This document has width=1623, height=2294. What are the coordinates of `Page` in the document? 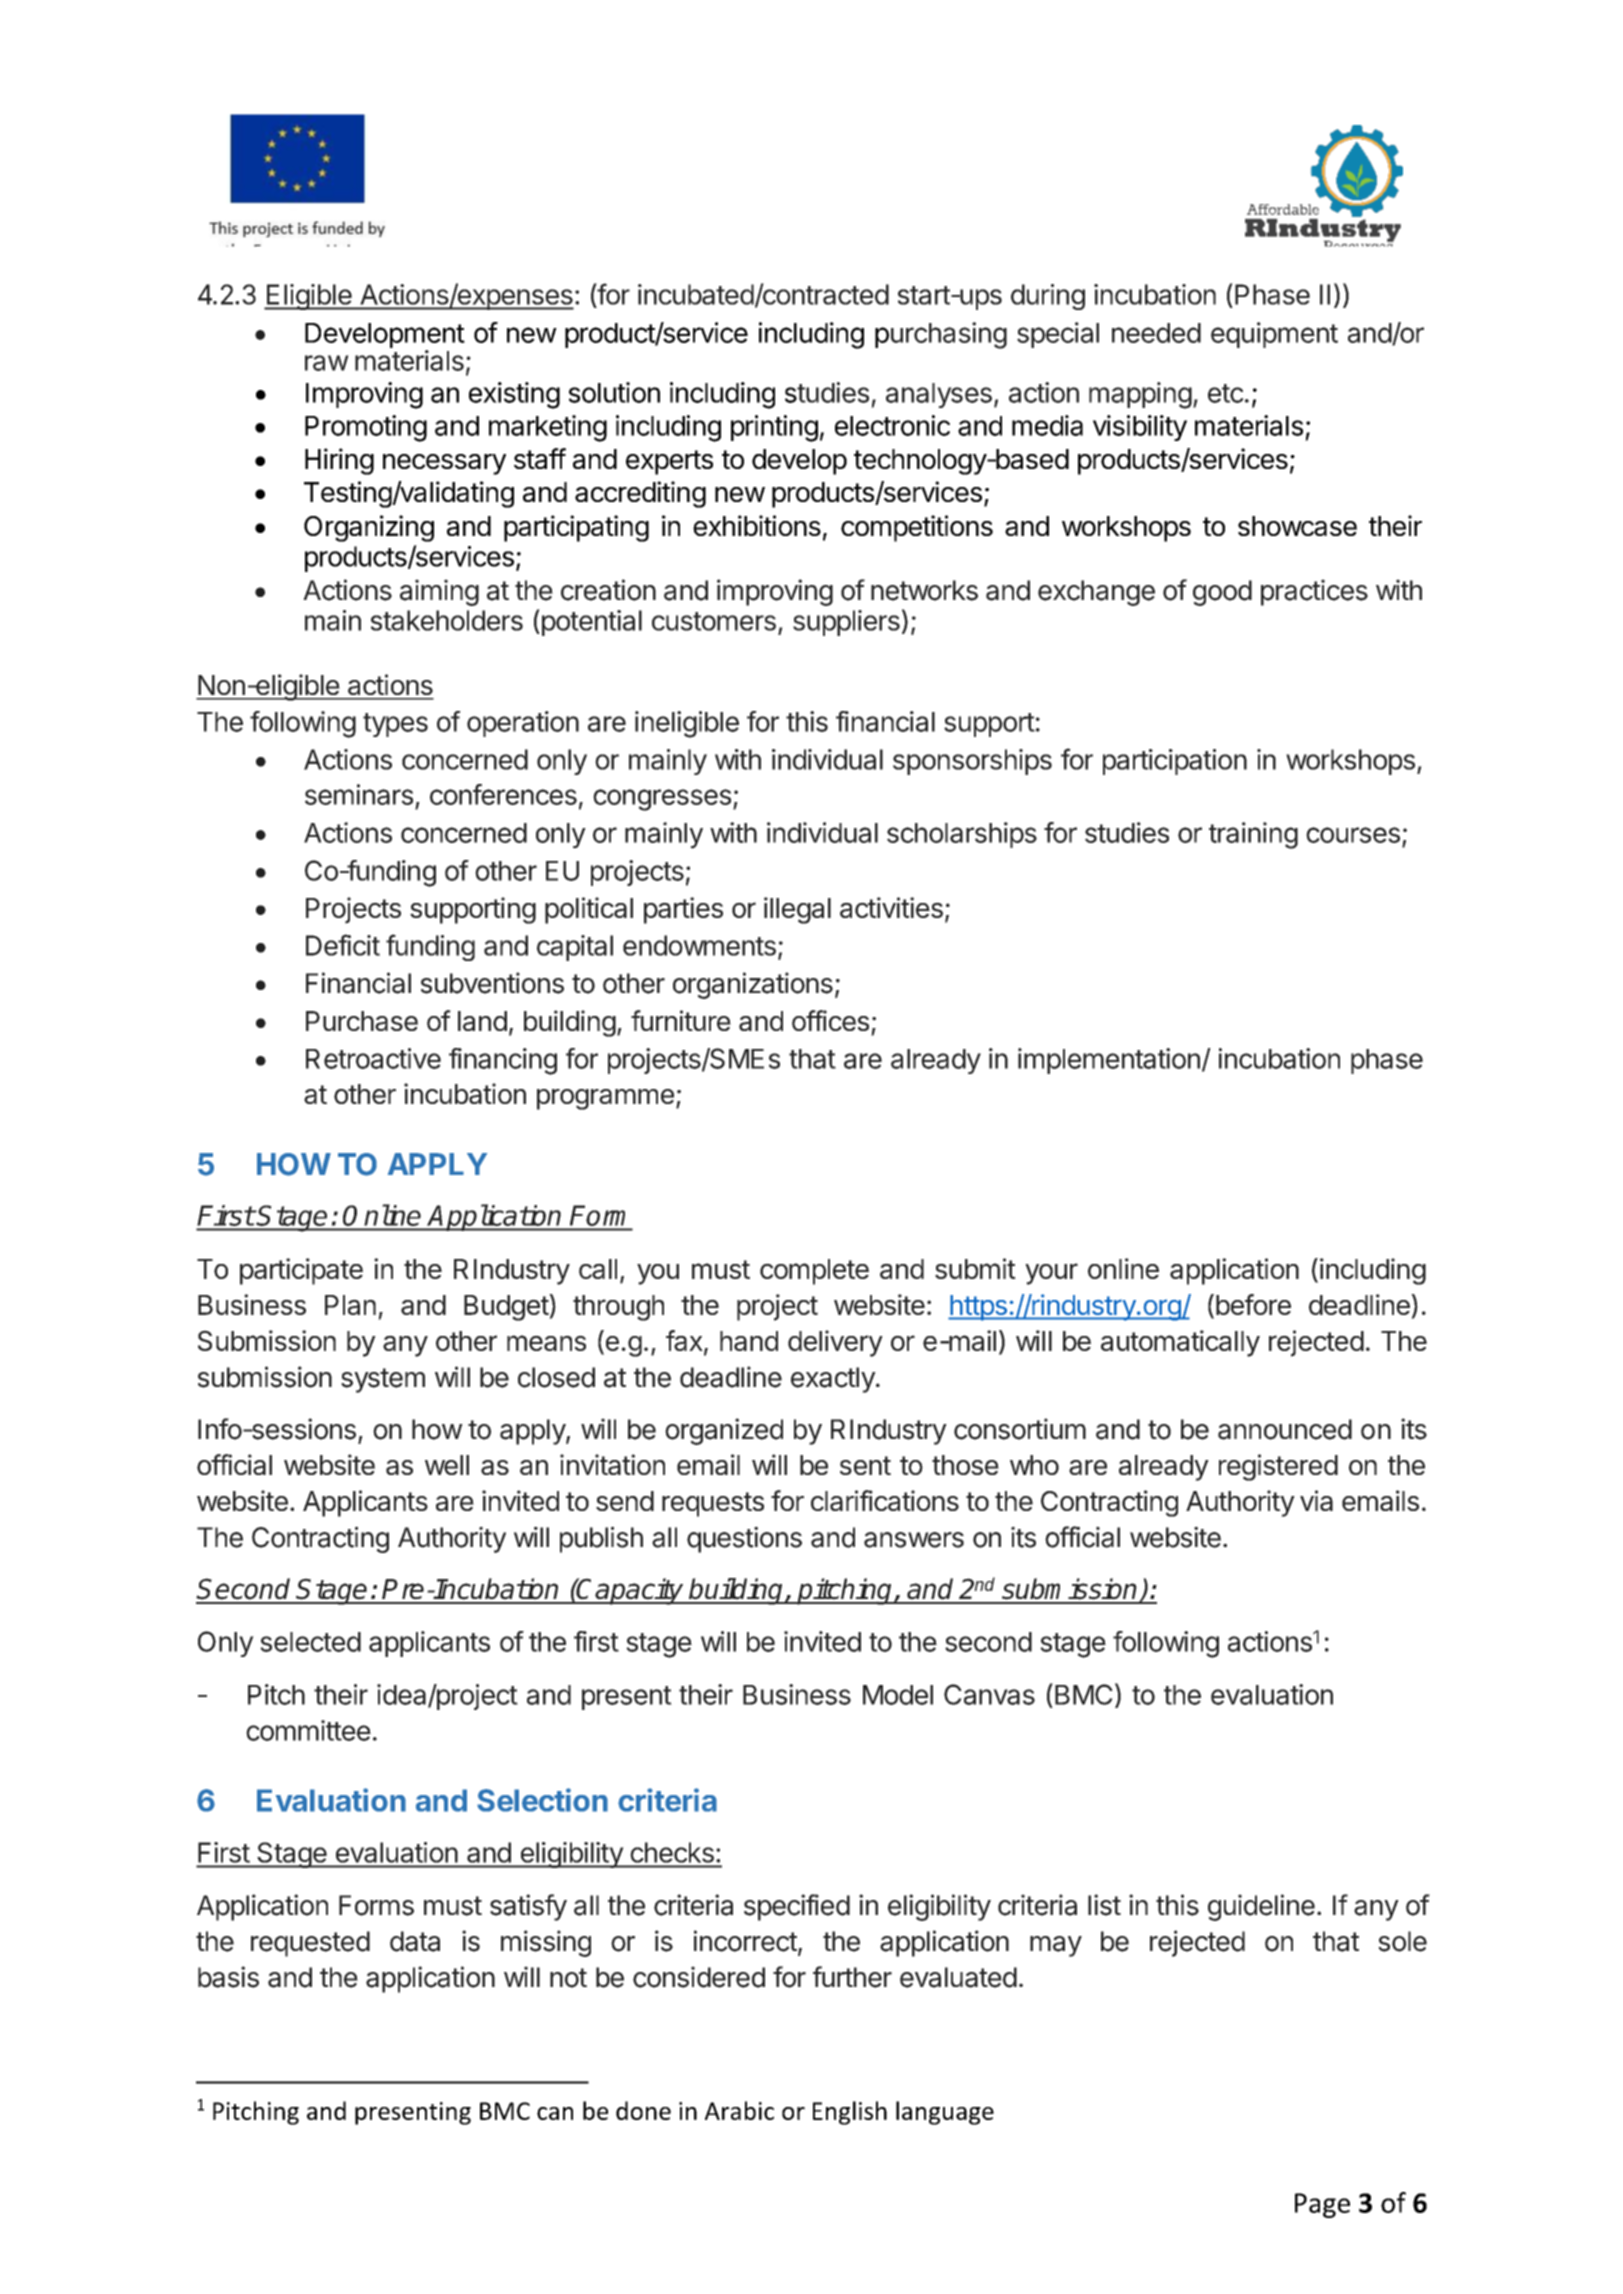 It's located at (1322, 2205).
